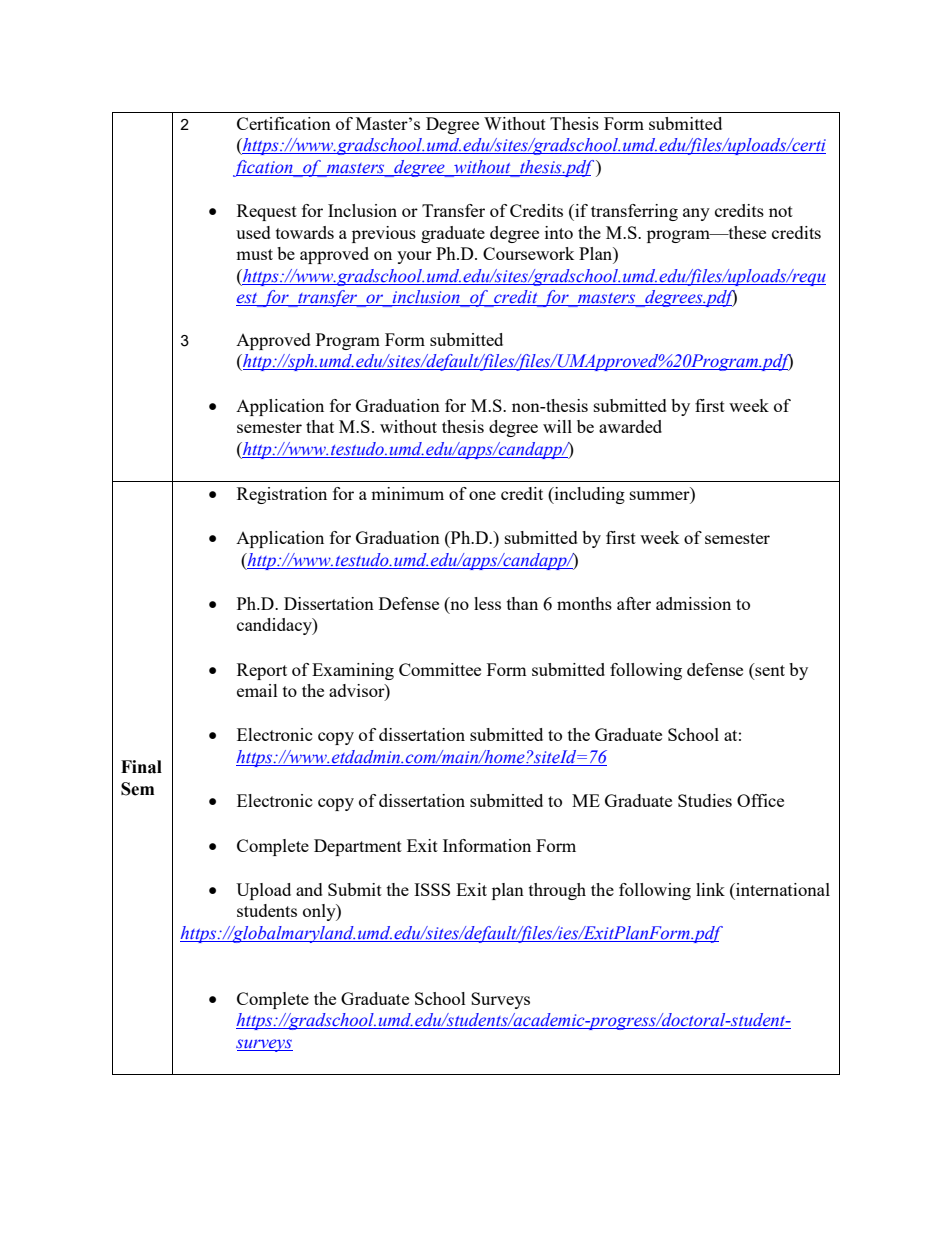 Image resolution: width=952 pixels, height=1233 pixels. What do you see at coordinates (696, 214) in the screenshot?
I see `any` at bounding box center [696, 214].
